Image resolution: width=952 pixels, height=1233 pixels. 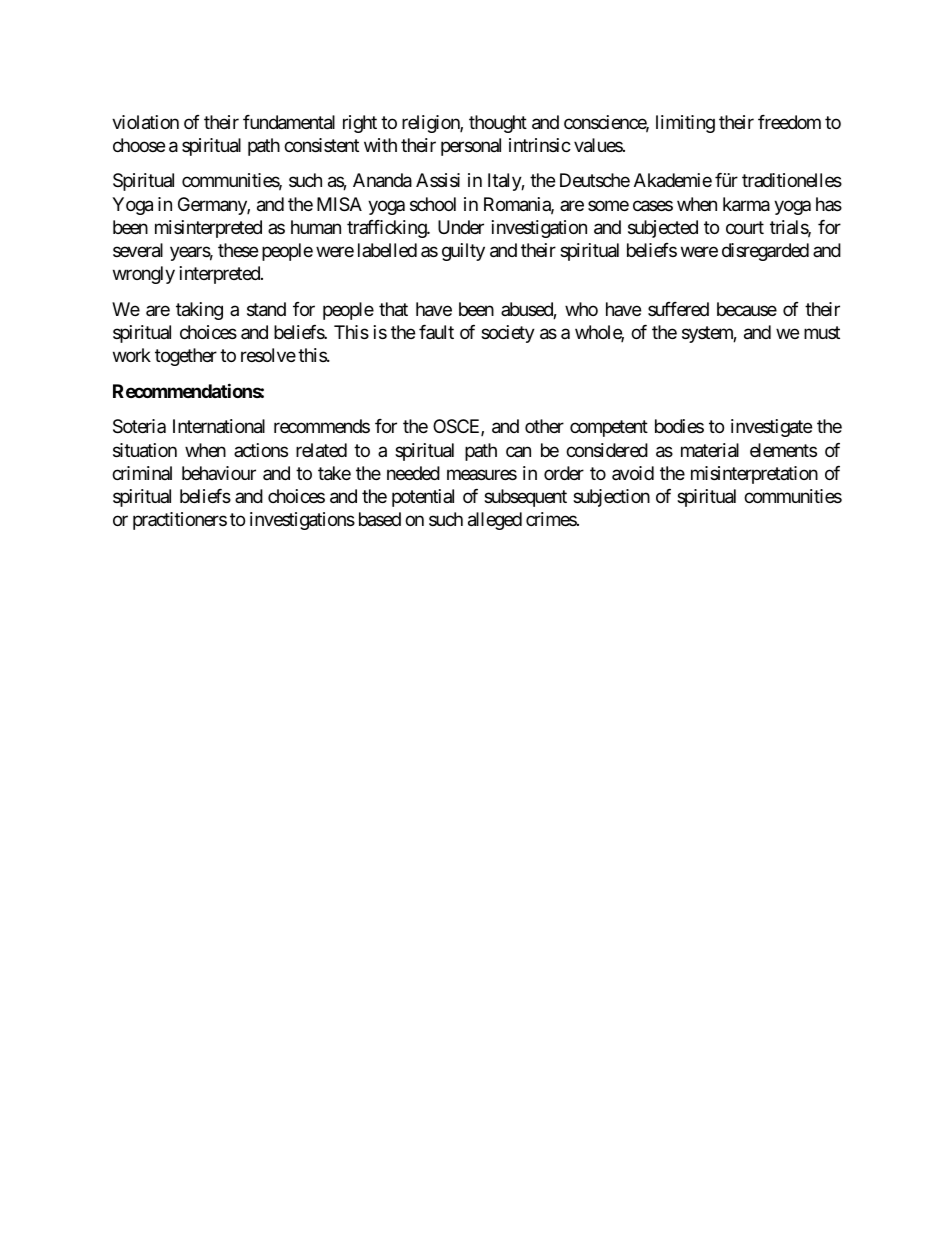 I want to click on investigate, so click(x=771, y=428).
